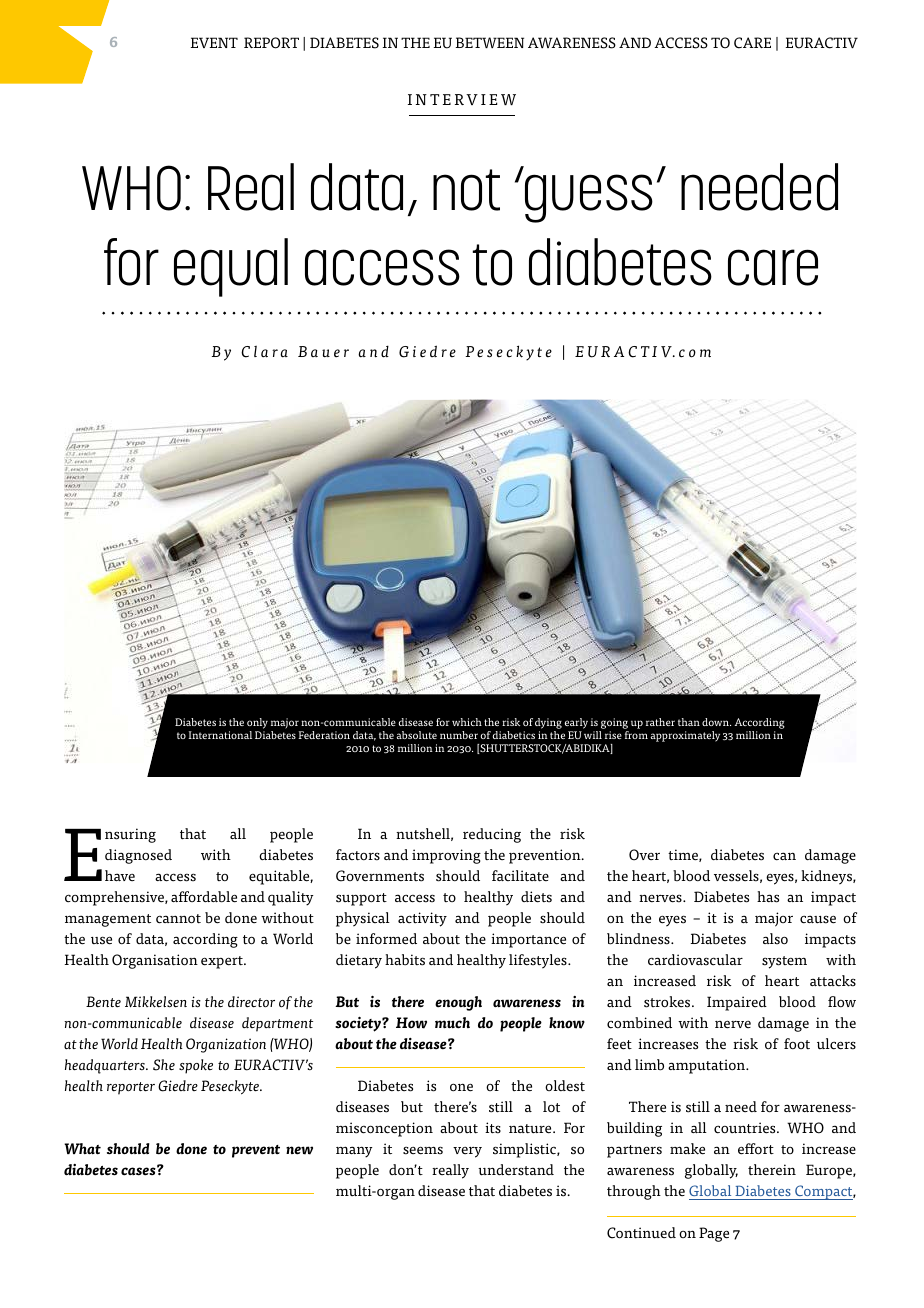  What do you see at coordinates (82, 1149) in the image?
I see `What` at bounding box center [82, 1149].
